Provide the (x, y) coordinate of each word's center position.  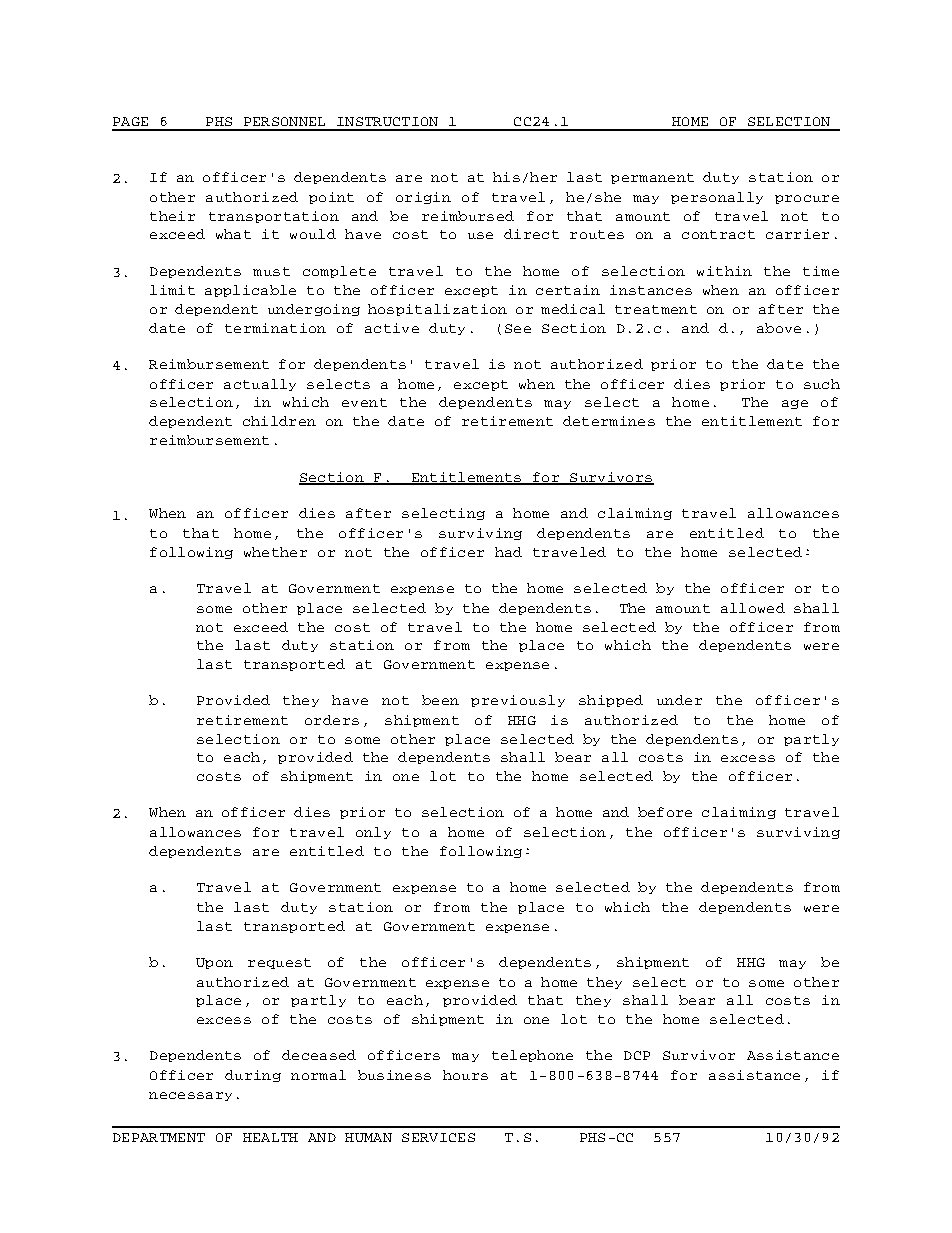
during (253, 1076)
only (373, 833)
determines (609, 421)
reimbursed (468, 216)
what (233, 234)
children (279, 421)
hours (465, 1075)
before (665, 812)
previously (518, 701)
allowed (753, 608)
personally (717, 198)
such (822, 384)
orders (332, 720)
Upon (214, 963)
